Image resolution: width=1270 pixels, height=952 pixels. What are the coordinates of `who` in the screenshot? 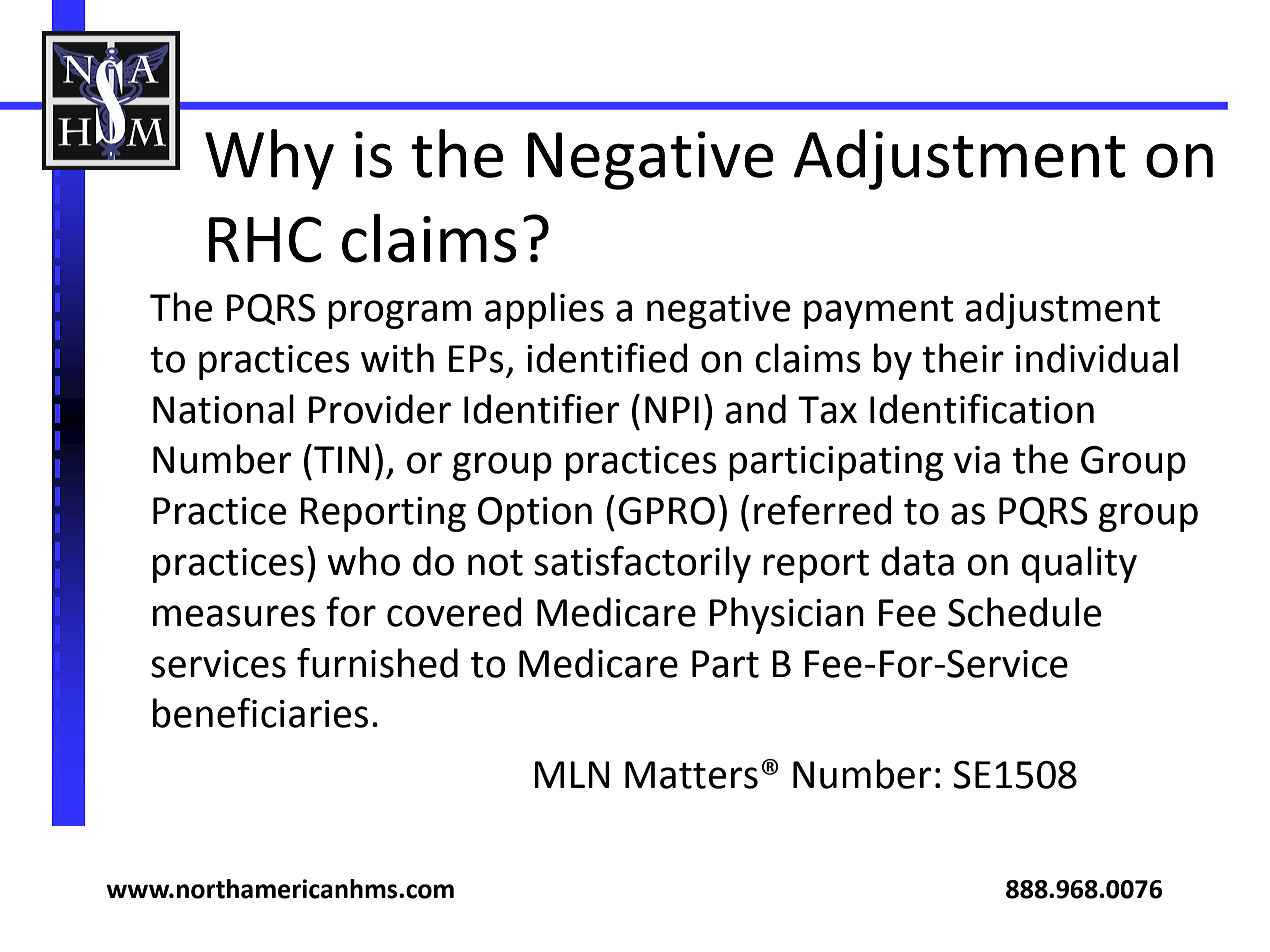 It's located at (363, 561).
